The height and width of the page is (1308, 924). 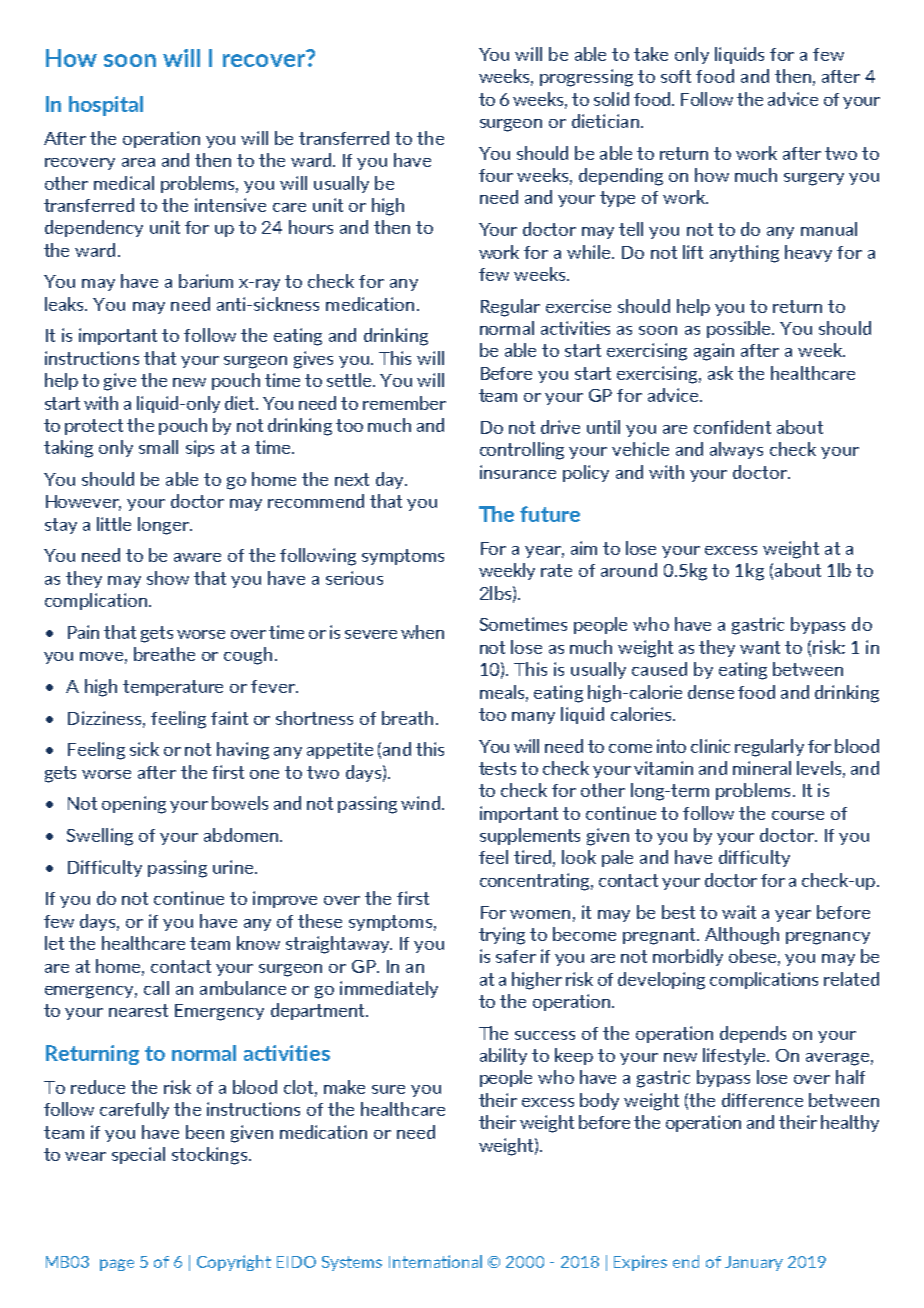 I want to click on Although, so click(x=742, y=936).
